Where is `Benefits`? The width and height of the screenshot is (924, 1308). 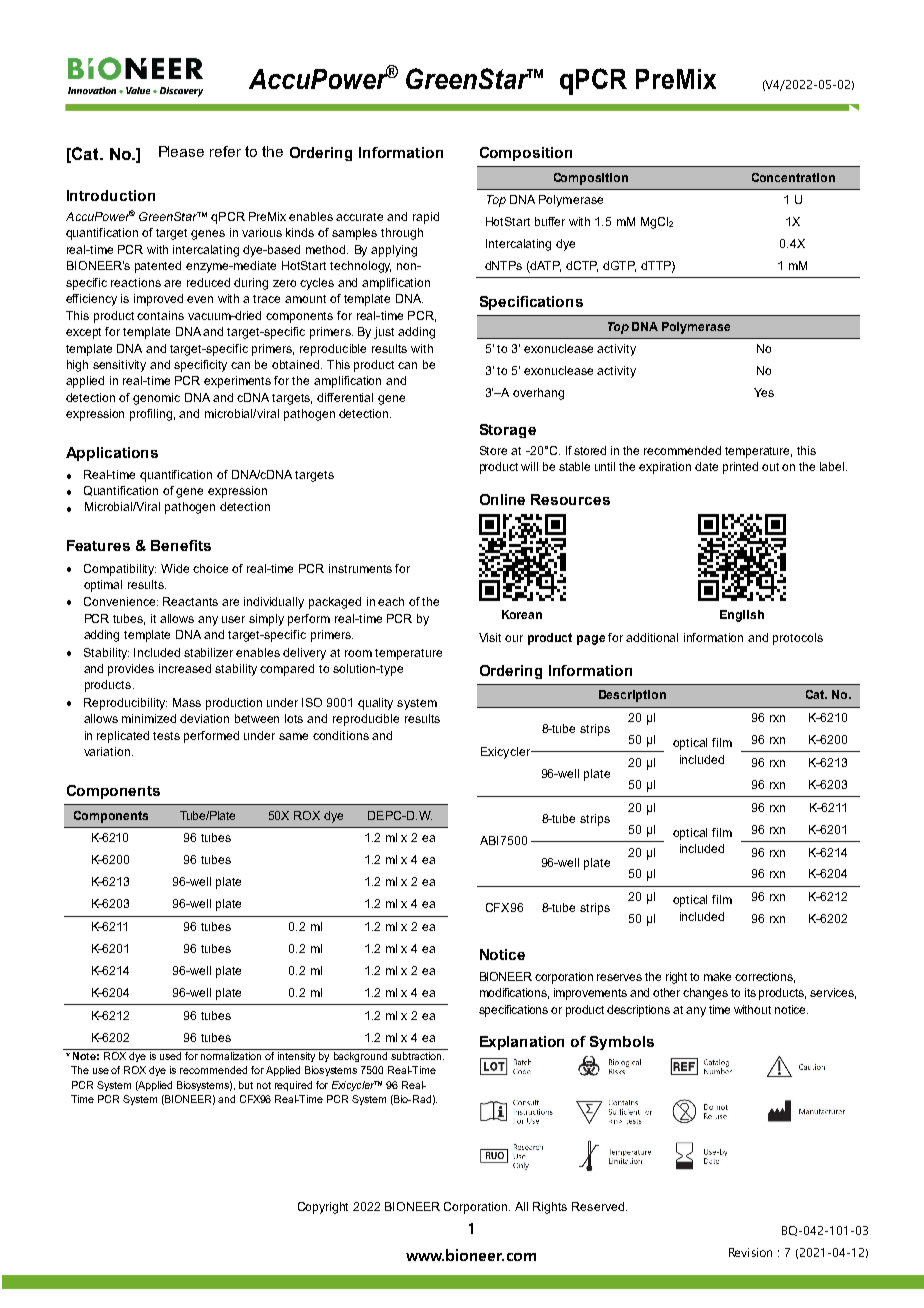 Benefits is located at coordinates (181, 545).
